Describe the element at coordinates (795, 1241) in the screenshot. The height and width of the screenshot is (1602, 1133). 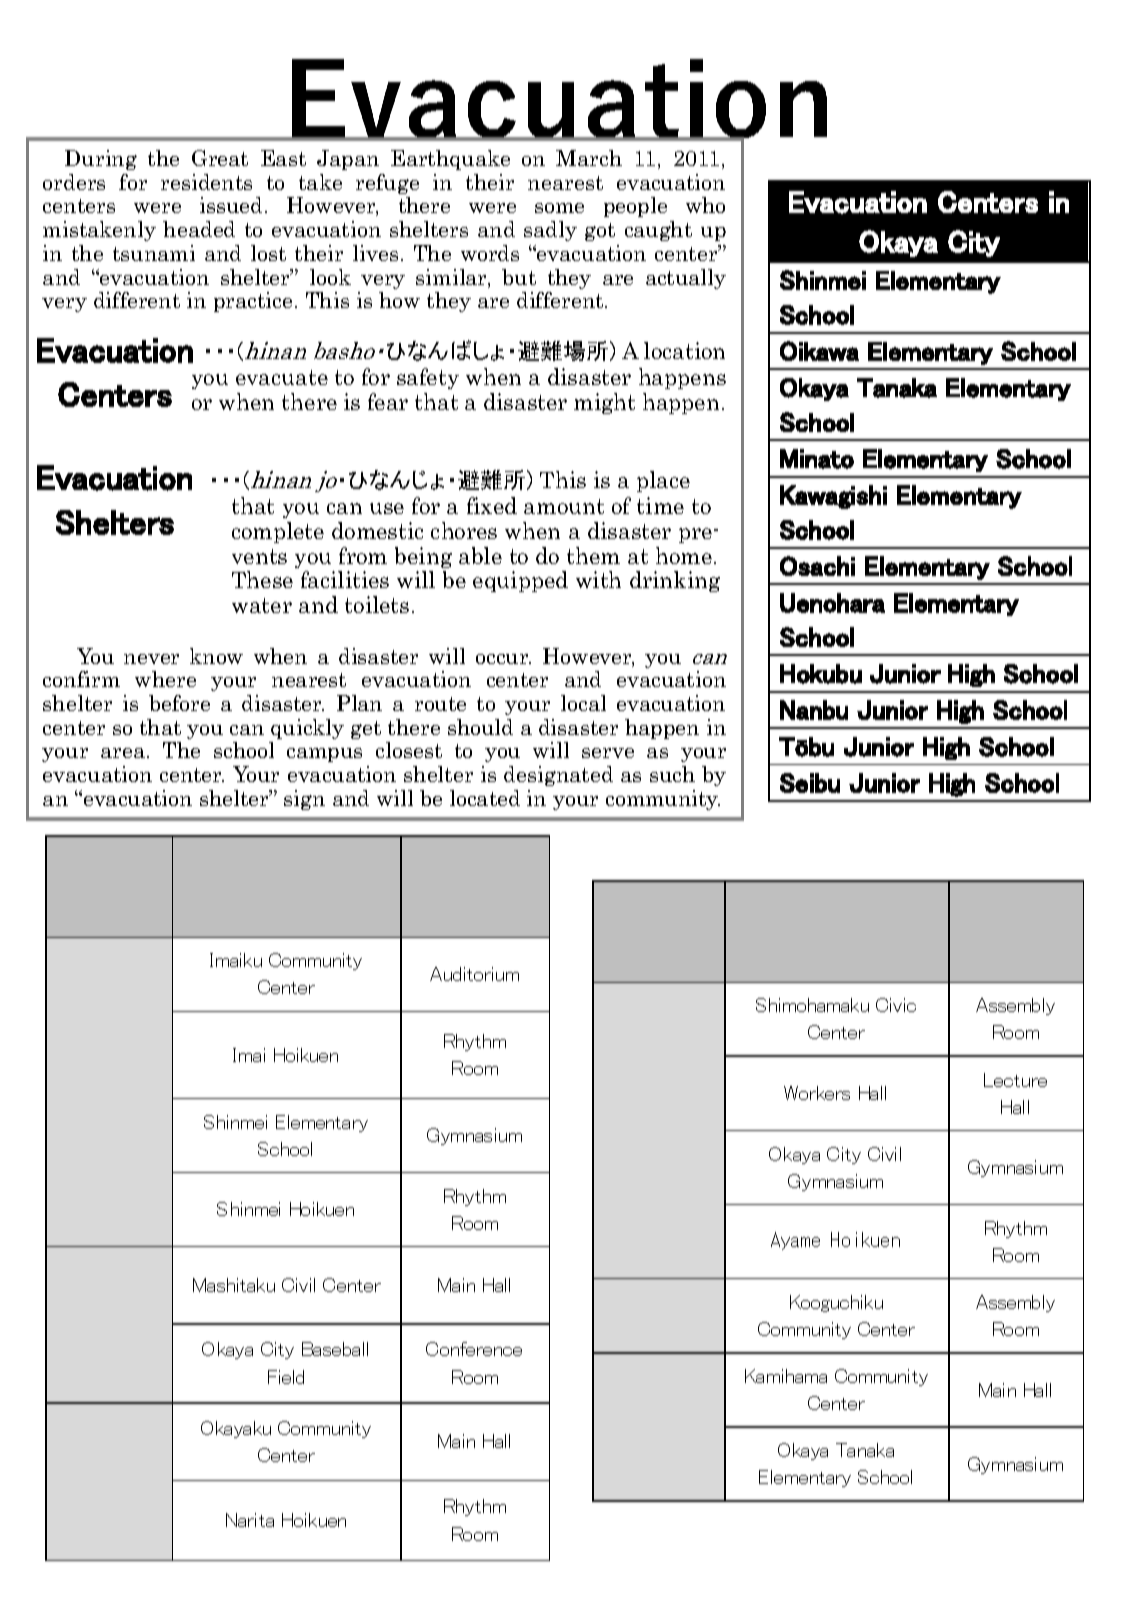
I see `Ayame` at that location.
